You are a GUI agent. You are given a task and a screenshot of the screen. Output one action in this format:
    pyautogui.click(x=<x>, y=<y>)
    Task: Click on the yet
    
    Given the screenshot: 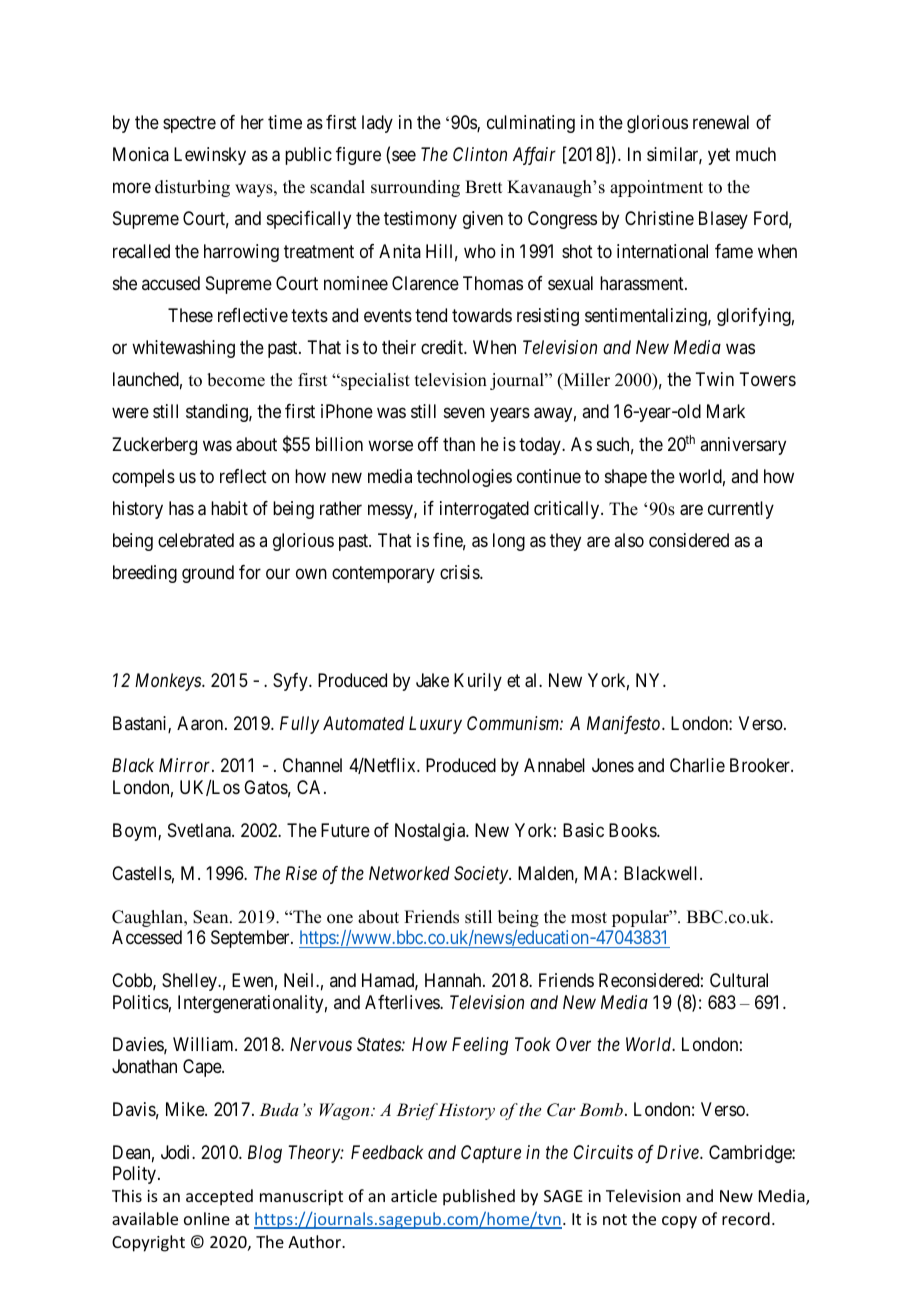 What is the action you would take?
    pyautogui.click(x=719, y=156)
